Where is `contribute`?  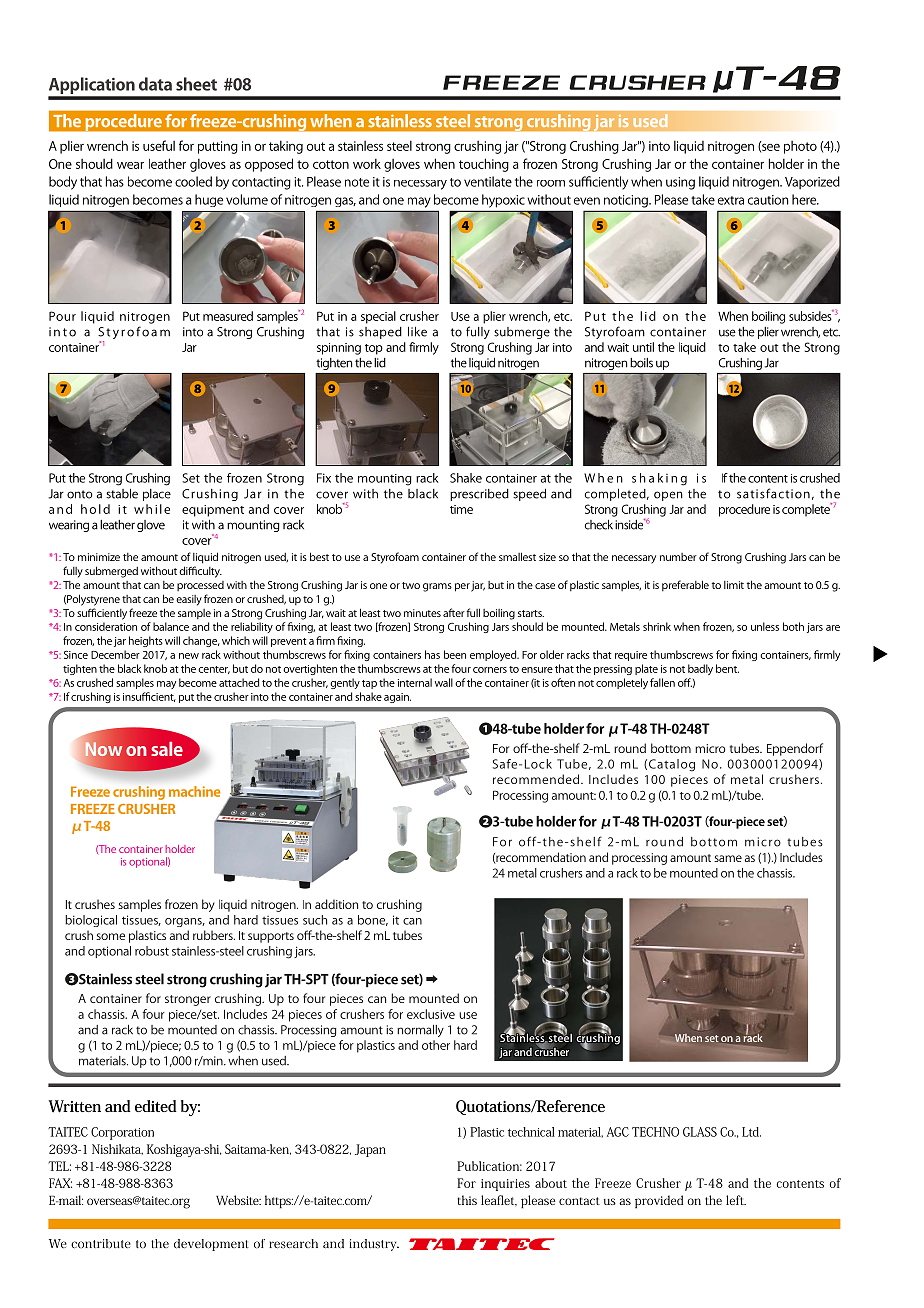
contribute is located at coordinates (101, 1244).
